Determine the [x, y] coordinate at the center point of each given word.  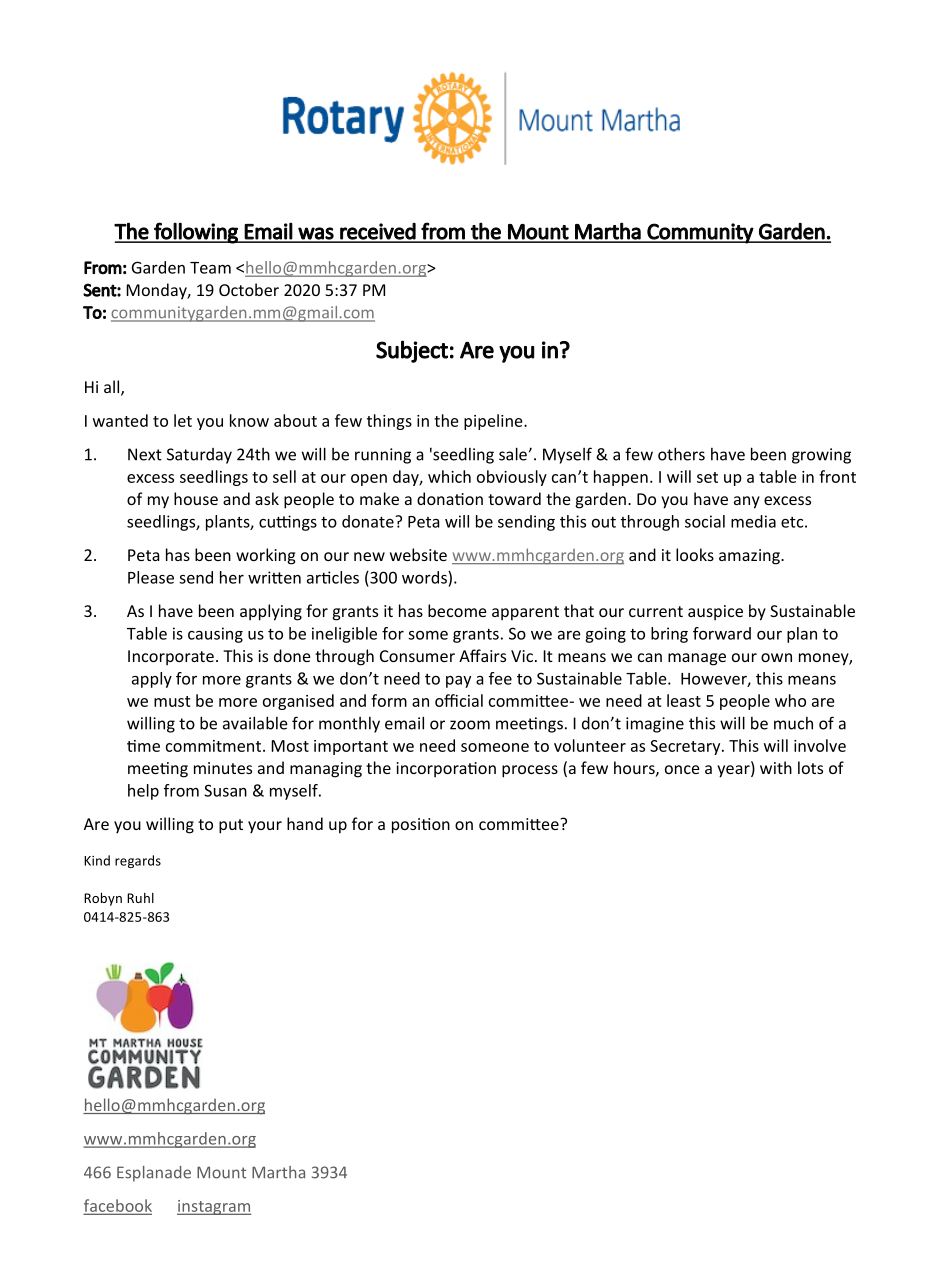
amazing [750, 557]
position [421, 826]
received [377, 232]
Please [151, 577]
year [734, 771]
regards [138, 861]
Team [210, 268]
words [425, 577]
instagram [214, 1207]
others [681, 454]
